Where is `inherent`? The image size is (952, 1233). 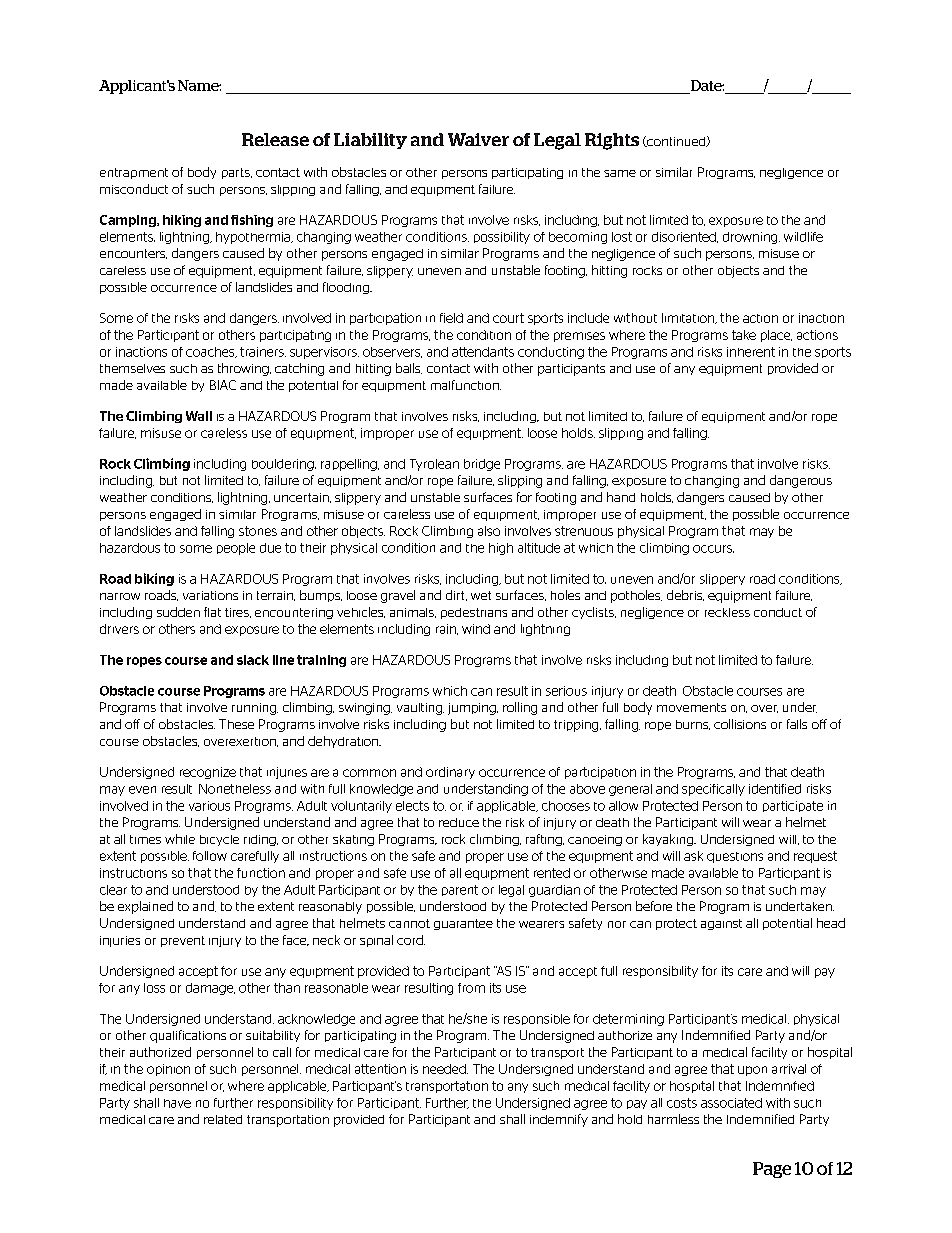 inherent is located at coordinates (751, 352).
